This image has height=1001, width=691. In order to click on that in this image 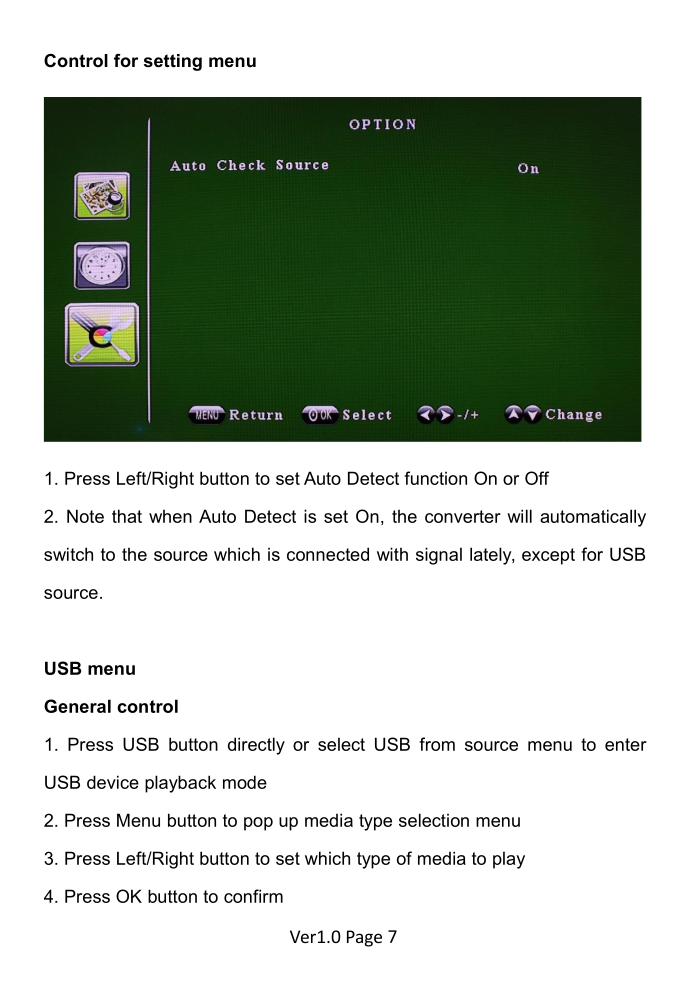, I will do `click(127, 516)`.
